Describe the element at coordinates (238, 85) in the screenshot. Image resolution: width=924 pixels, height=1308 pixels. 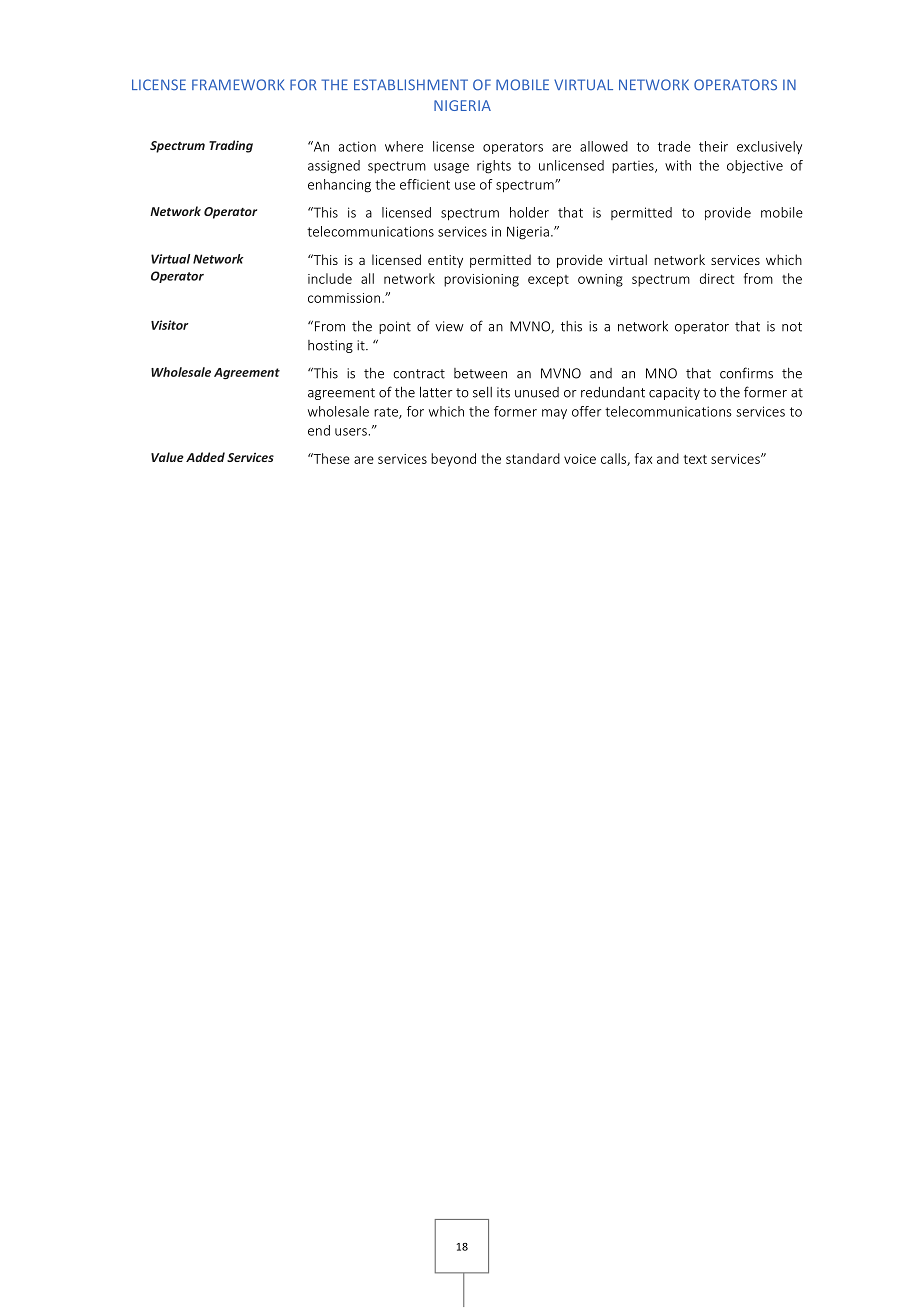
I see `FRAMEWORK` at that location.
